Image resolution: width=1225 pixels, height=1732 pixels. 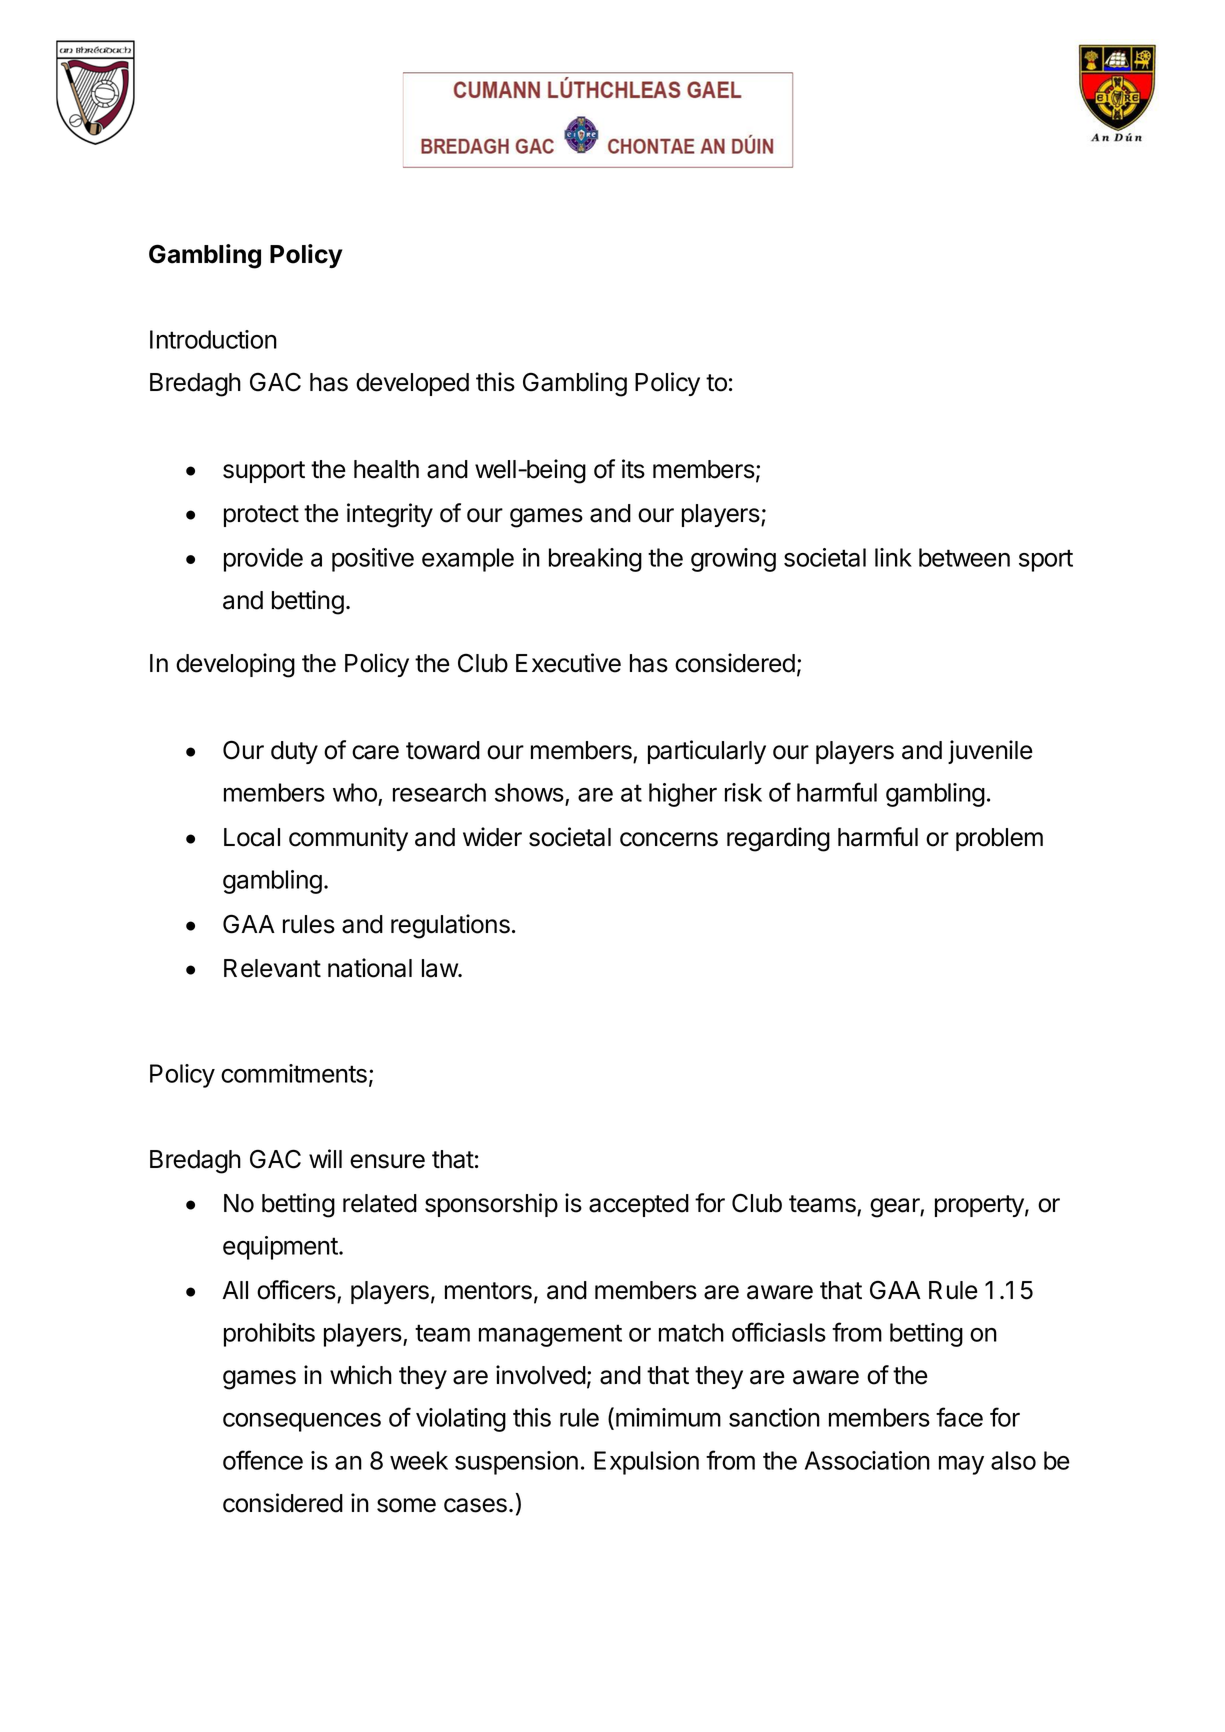 What do you see at coordinates (964, 557) in the screenshot?
I see `between` at bounding box center [964, 557].
